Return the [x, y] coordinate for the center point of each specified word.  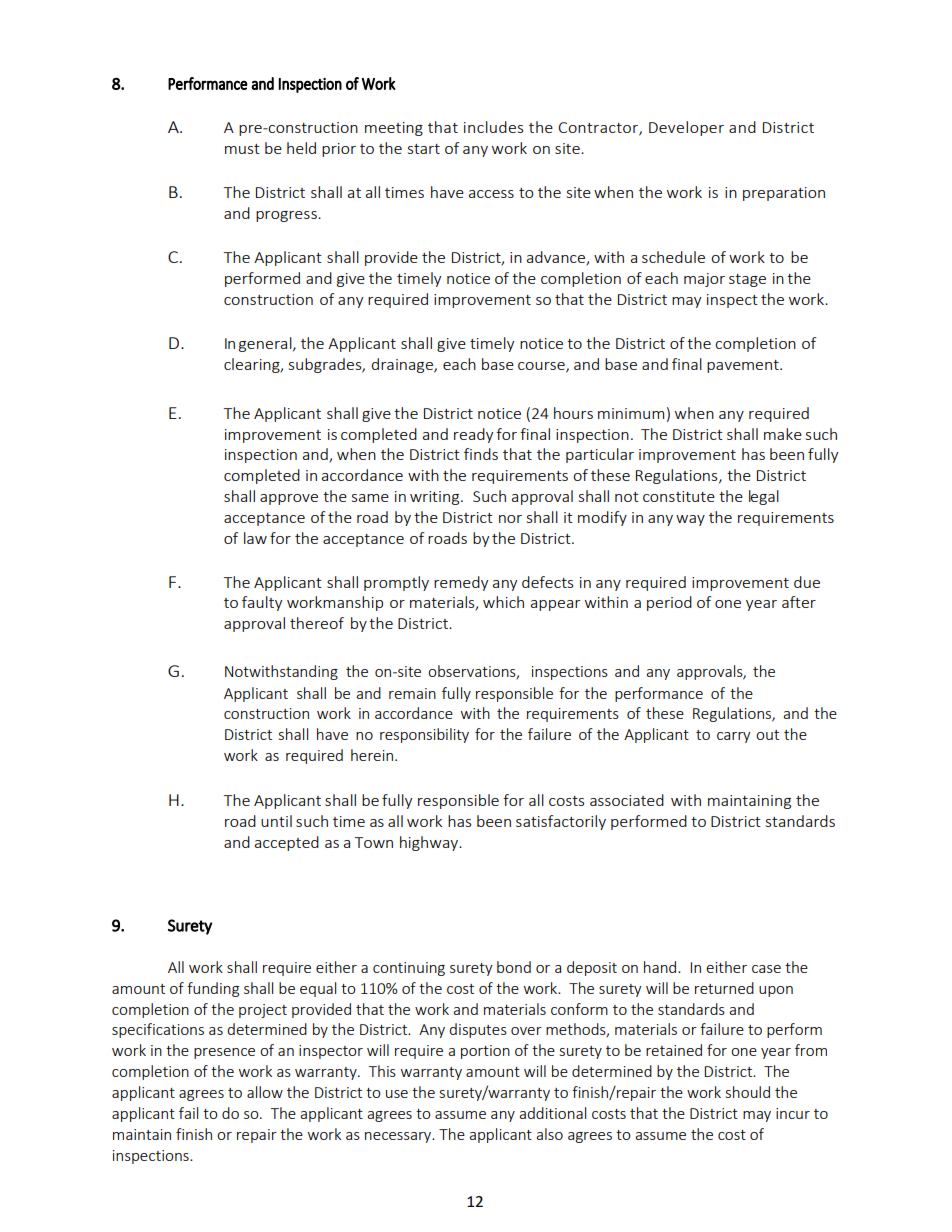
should [748, 1092]
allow [265, 1092]
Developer [686, 128]
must [242, 149]
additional [552, 1113]
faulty [262, 603]
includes [493, 127]
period [669, 603]
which [503, 602]
